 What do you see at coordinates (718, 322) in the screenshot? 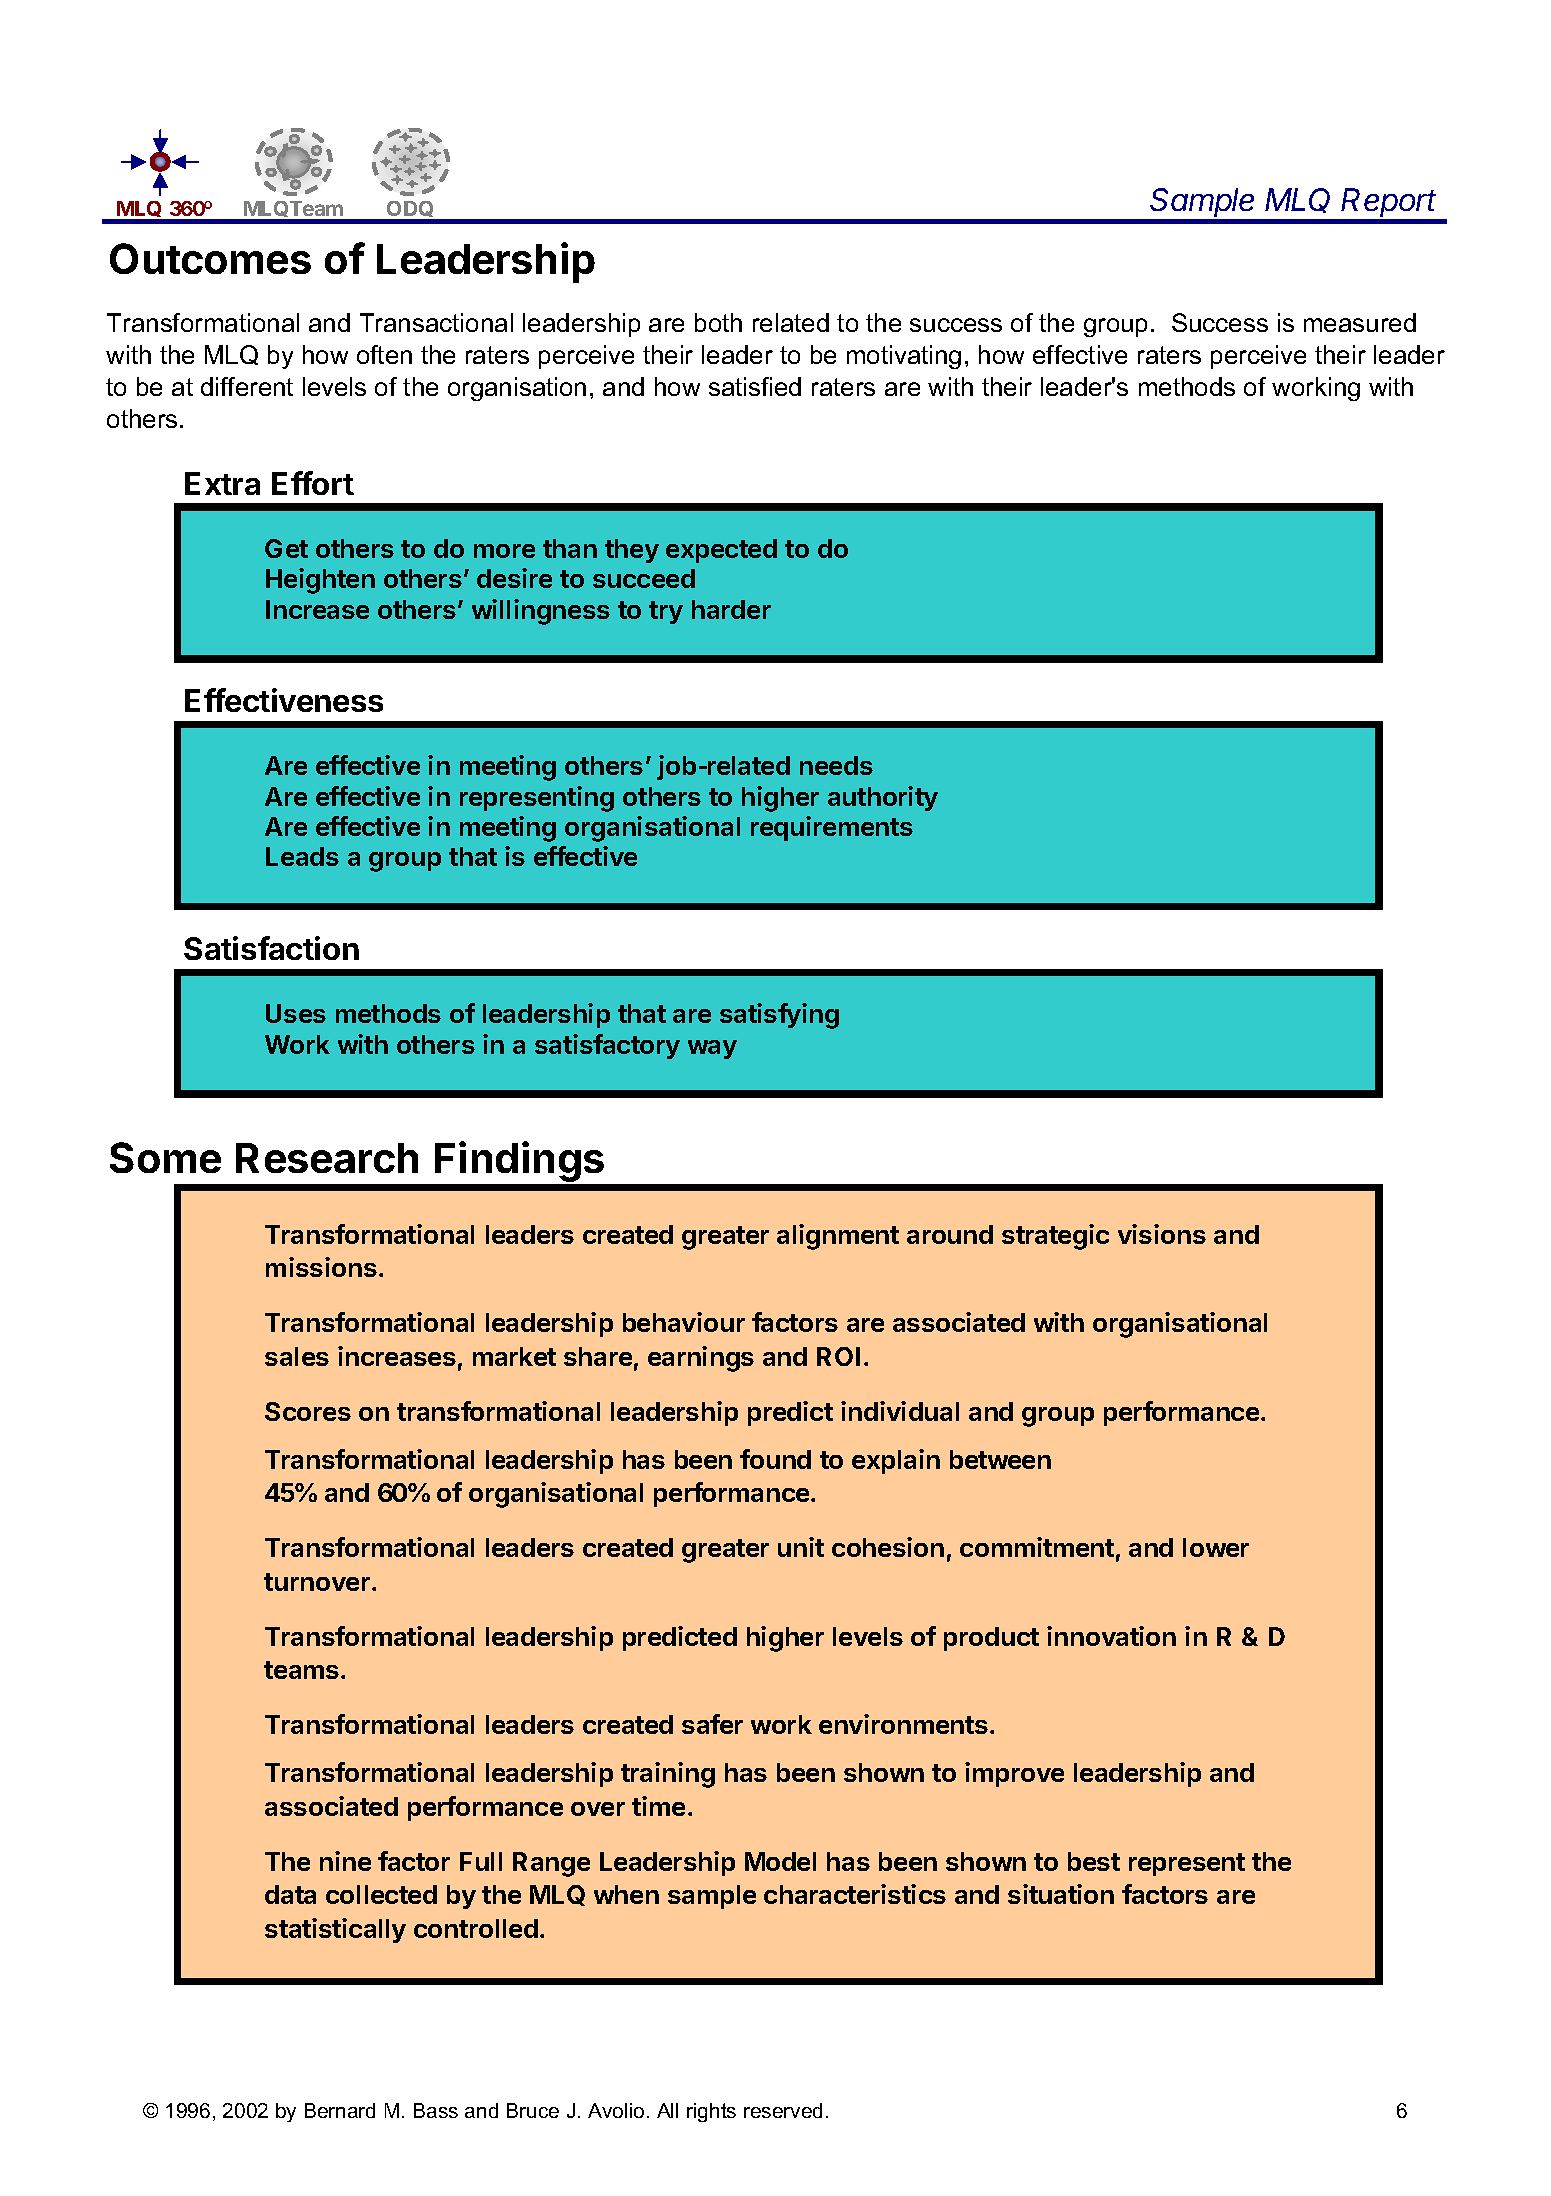
I see `both` at bounding box center [718, 322].
